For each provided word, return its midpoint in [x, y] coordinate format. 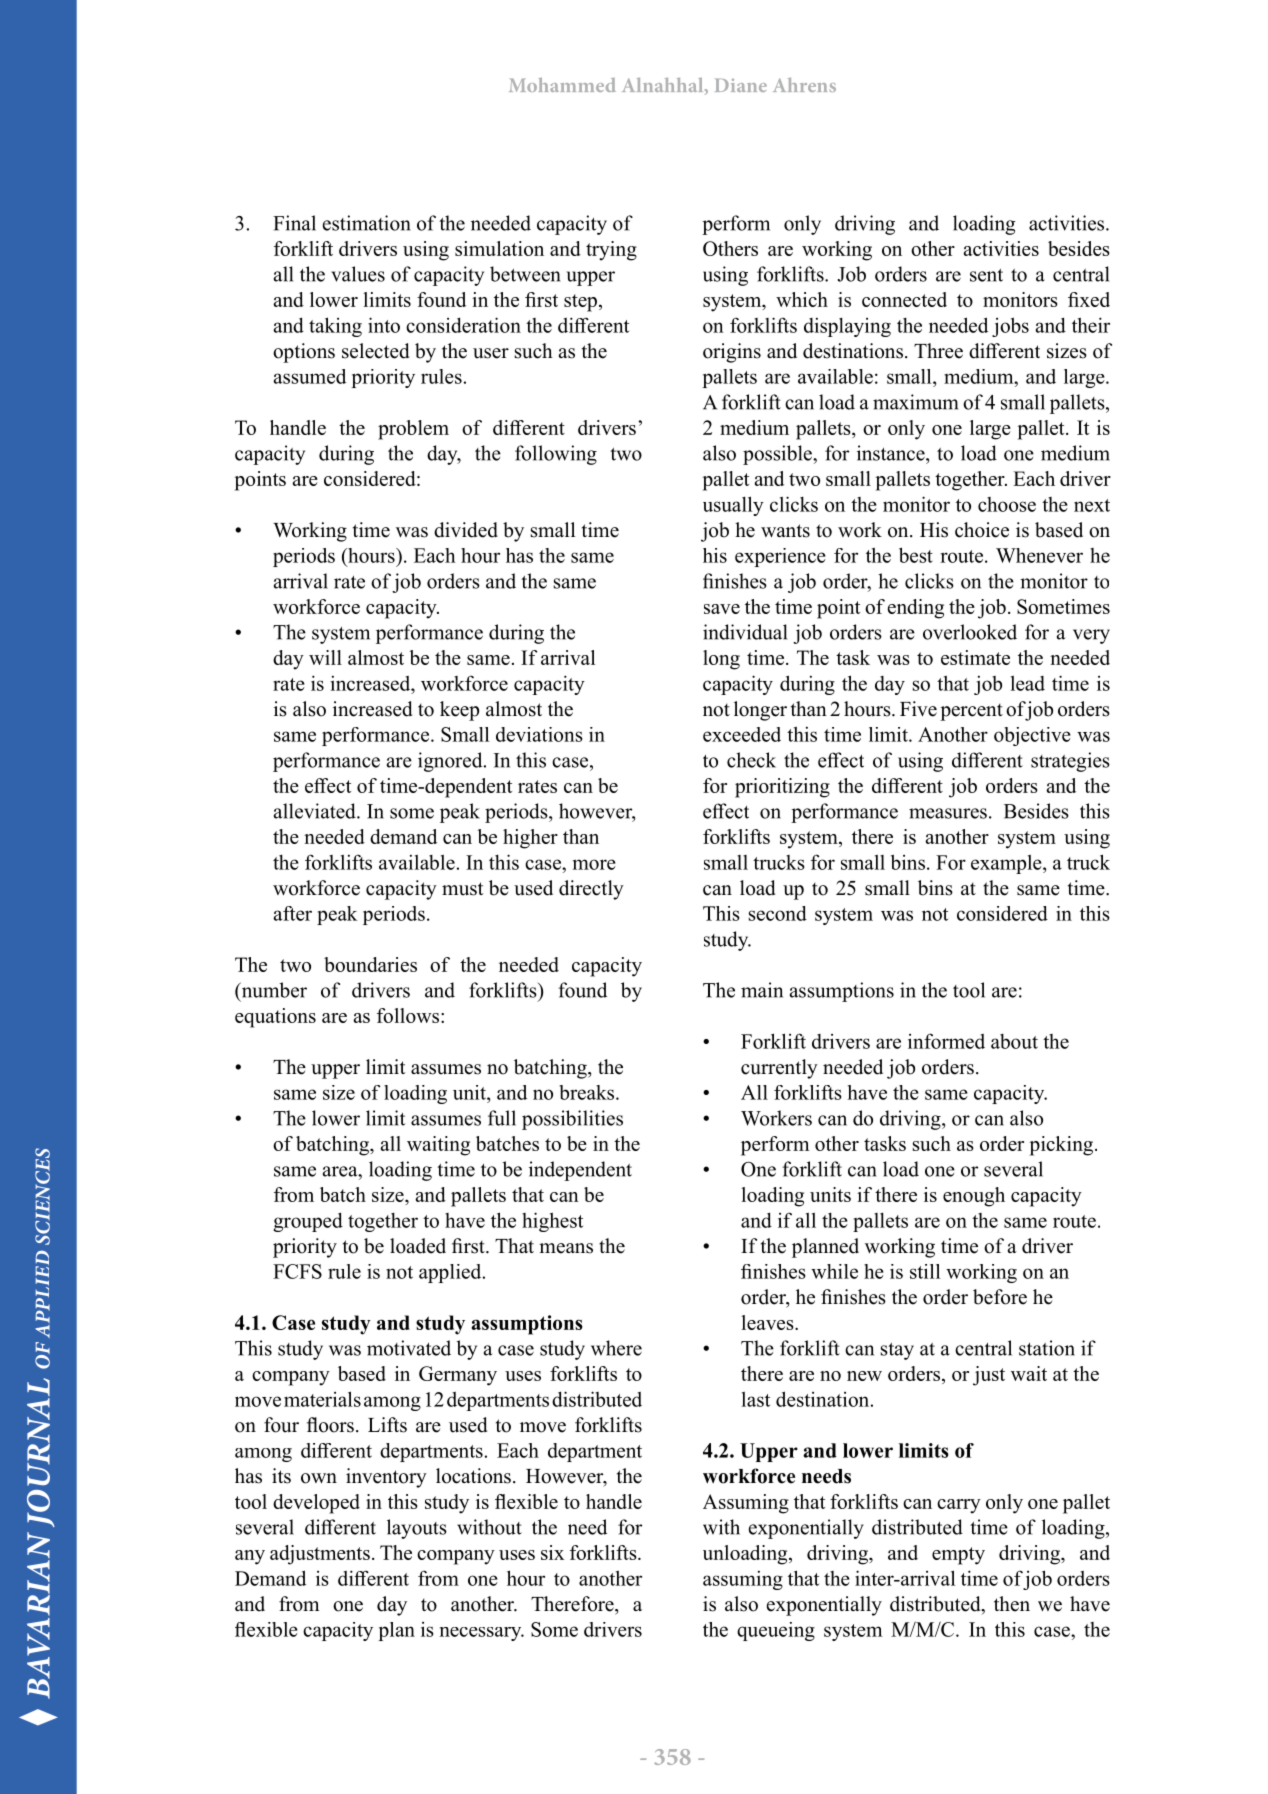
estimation [367, 223]
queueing [776, 1631]
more [594, 864]
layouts [417, 1529]
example [1007, 864]
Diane [741, 85]
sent [986, 275]
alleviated [316, 811]
